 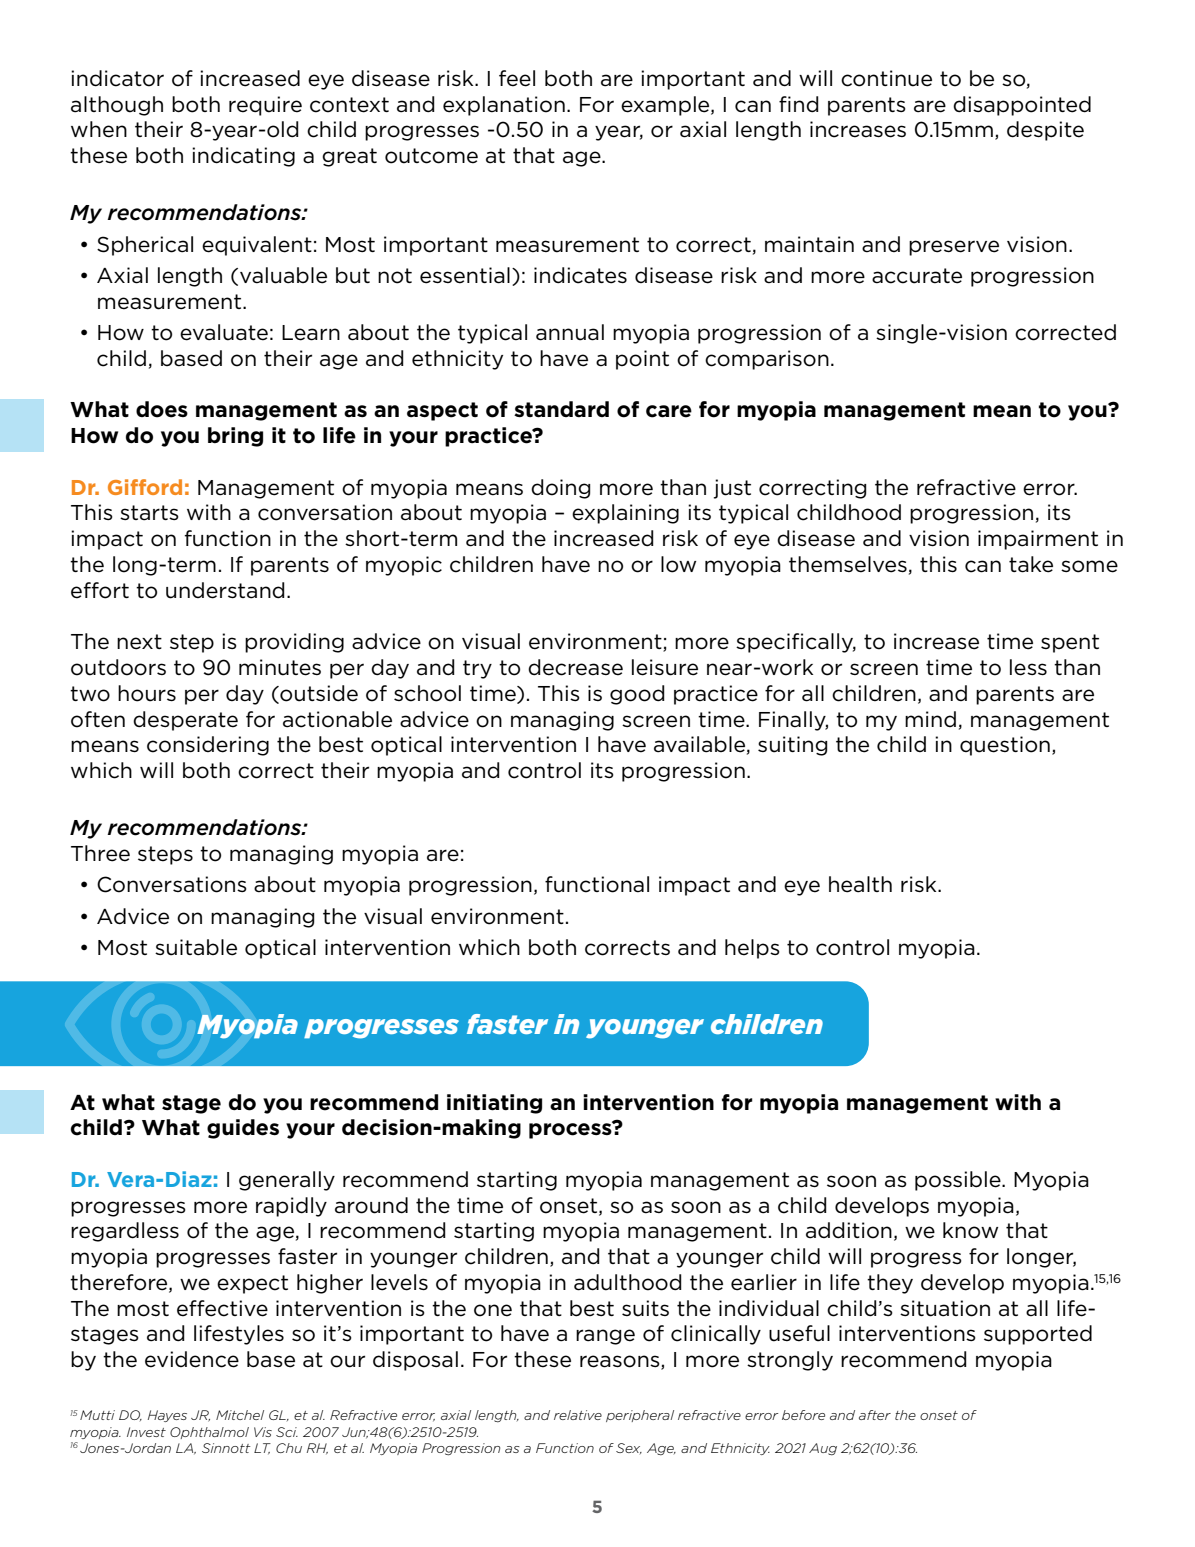 What do you see at coordinates (1031, 564) in the screenshot?
I see `take` at bounding box center [1031, 564].
